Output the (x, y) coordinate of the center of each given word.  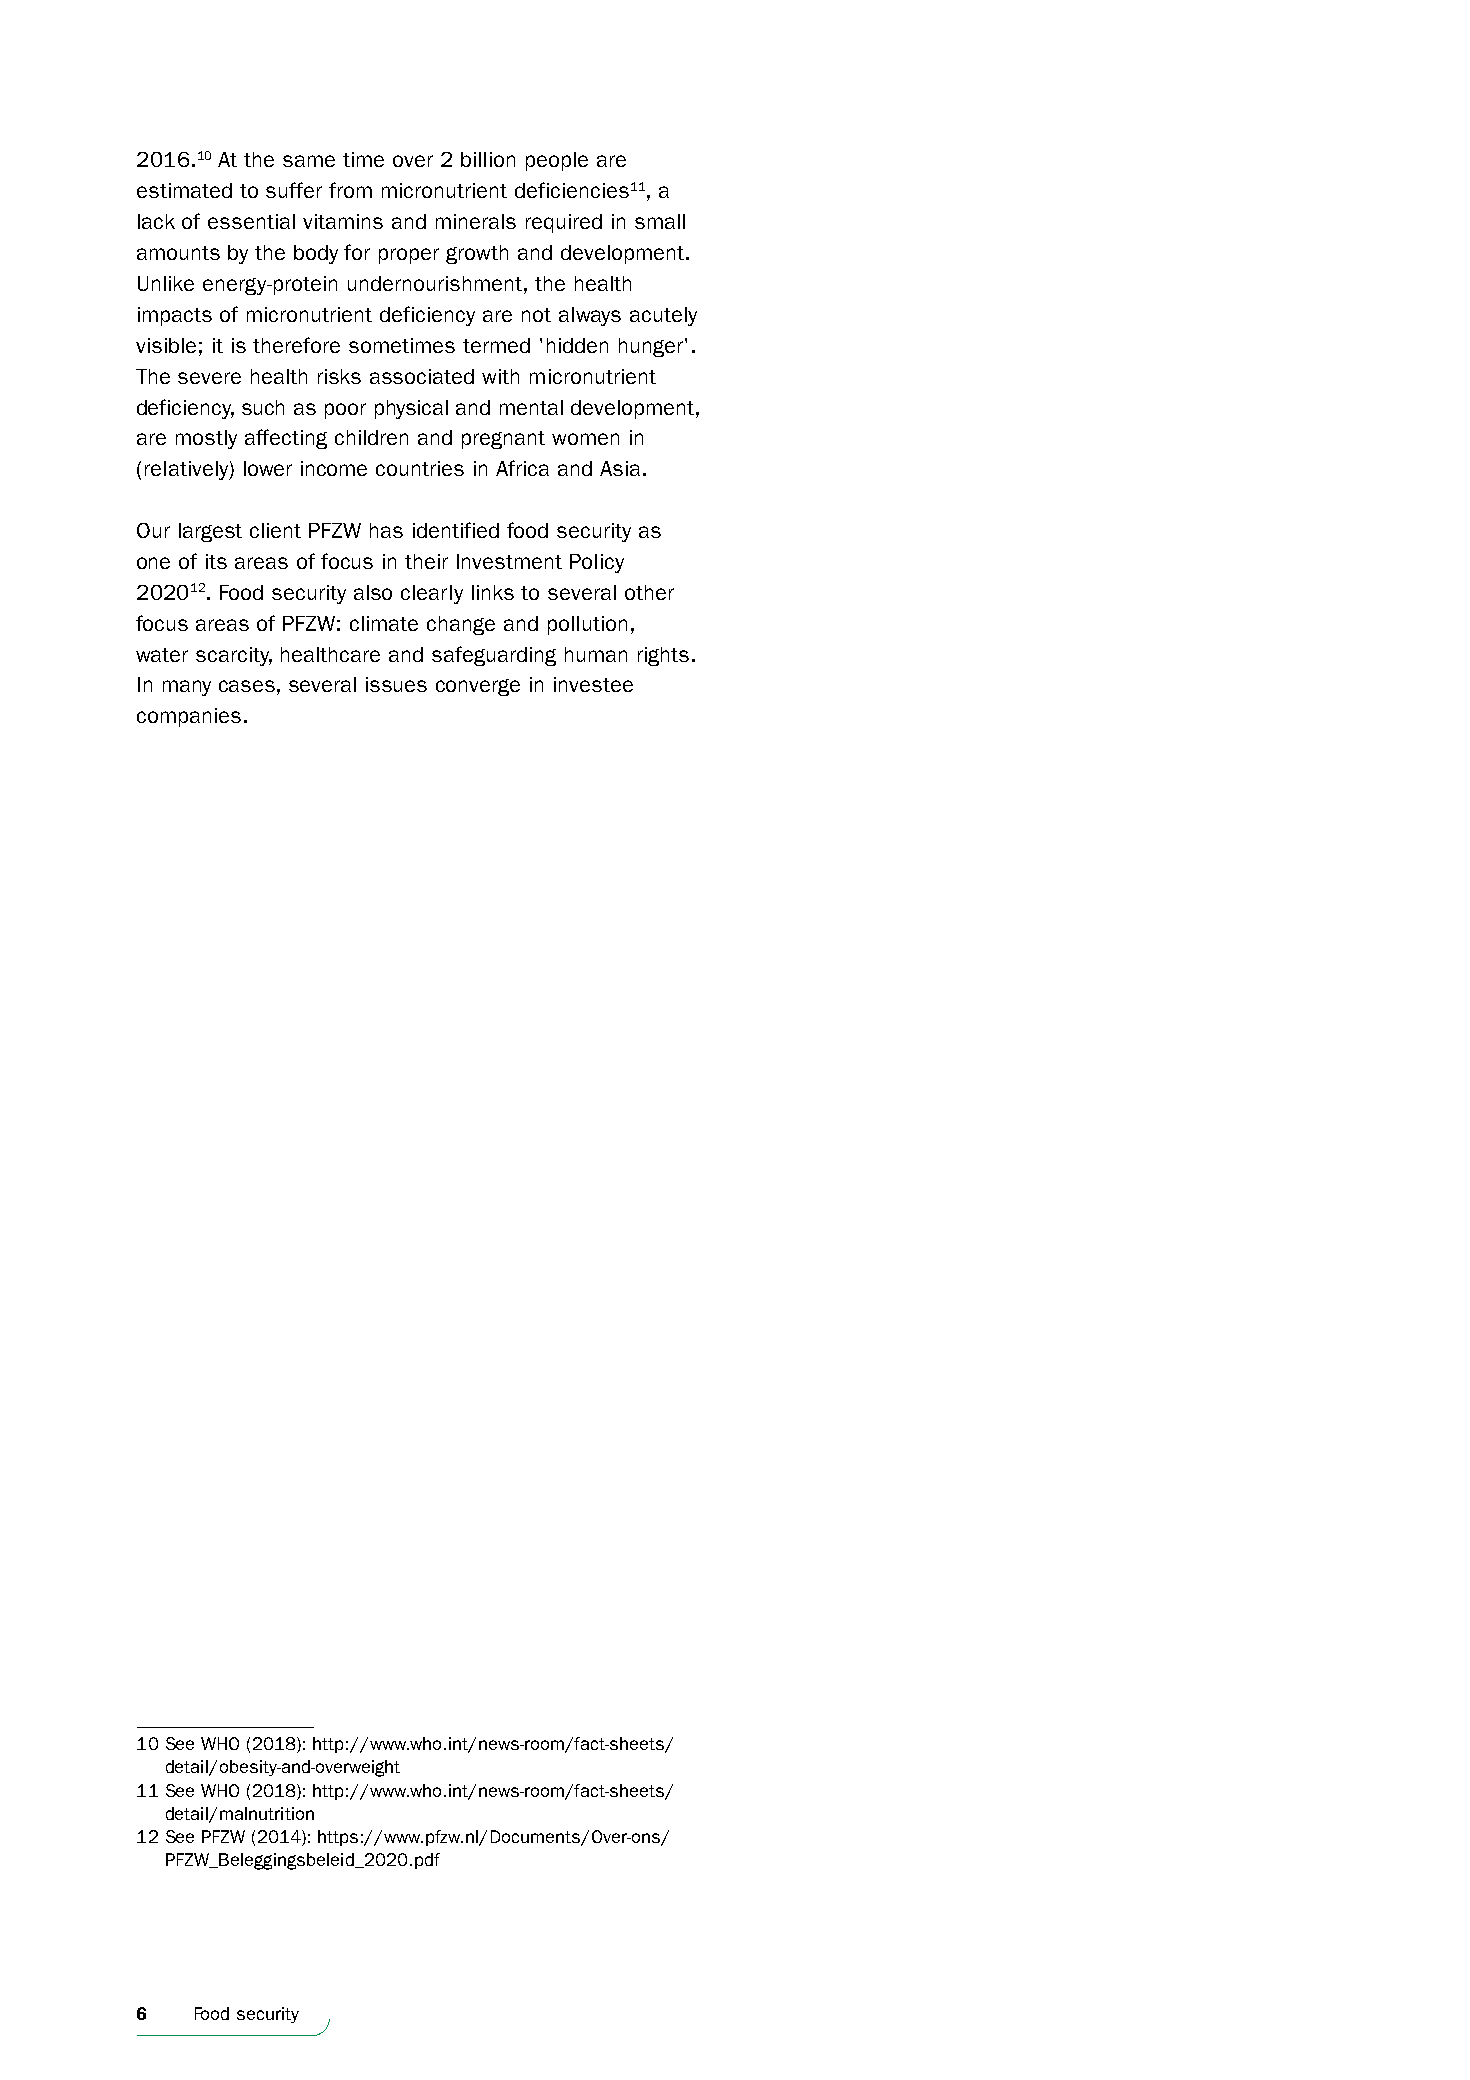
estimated (184, 190)
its (216, 561)
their (426, 561)
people (557, 161)
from (350, 190)
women (585, 439)
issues (396, 684)
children (371, 437)
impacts (175, 316)
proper (409, 256)
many (187, 688)
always (590, 316)
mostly (206, 439)
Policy (597, 563)
